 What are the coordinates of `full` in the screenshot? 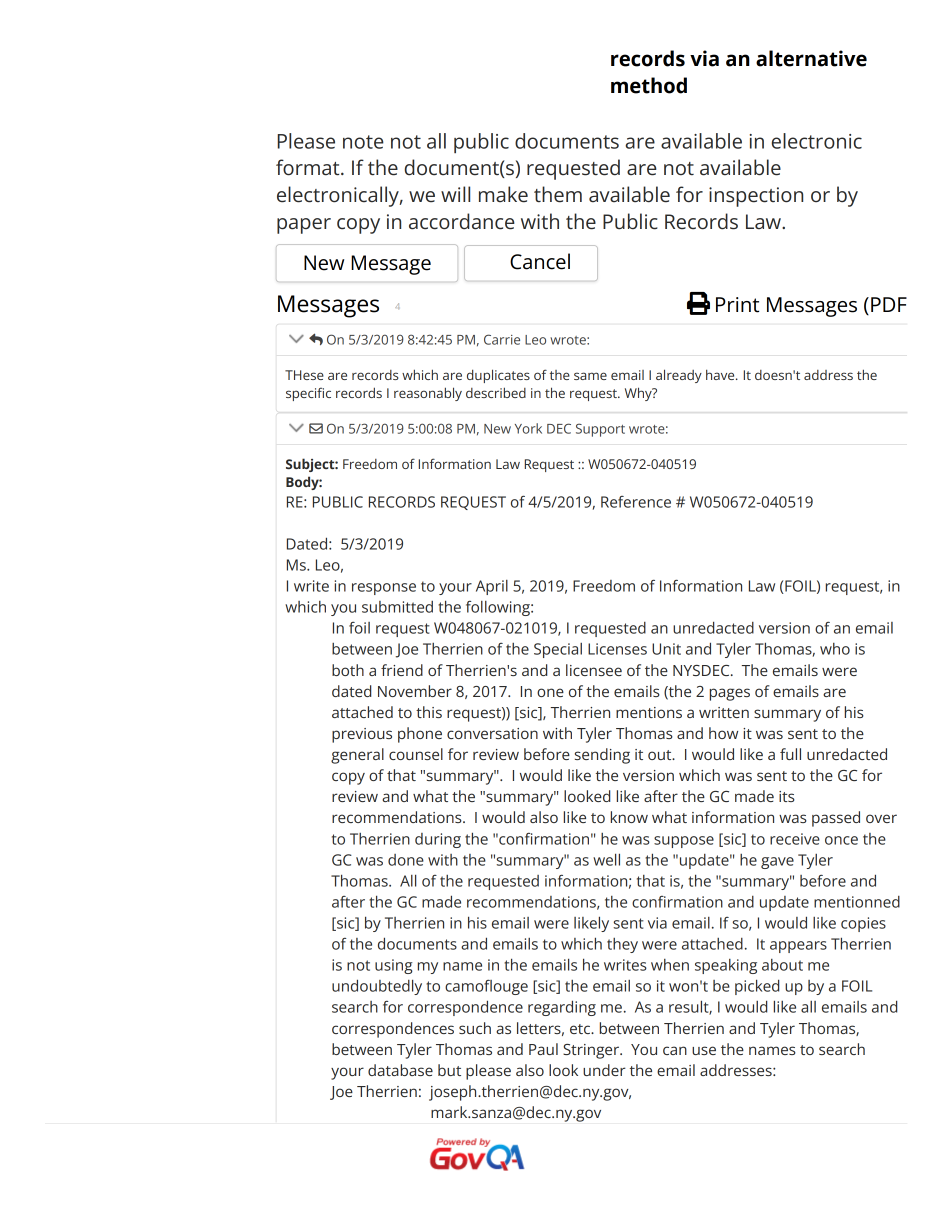 It's located at (790, 754).
